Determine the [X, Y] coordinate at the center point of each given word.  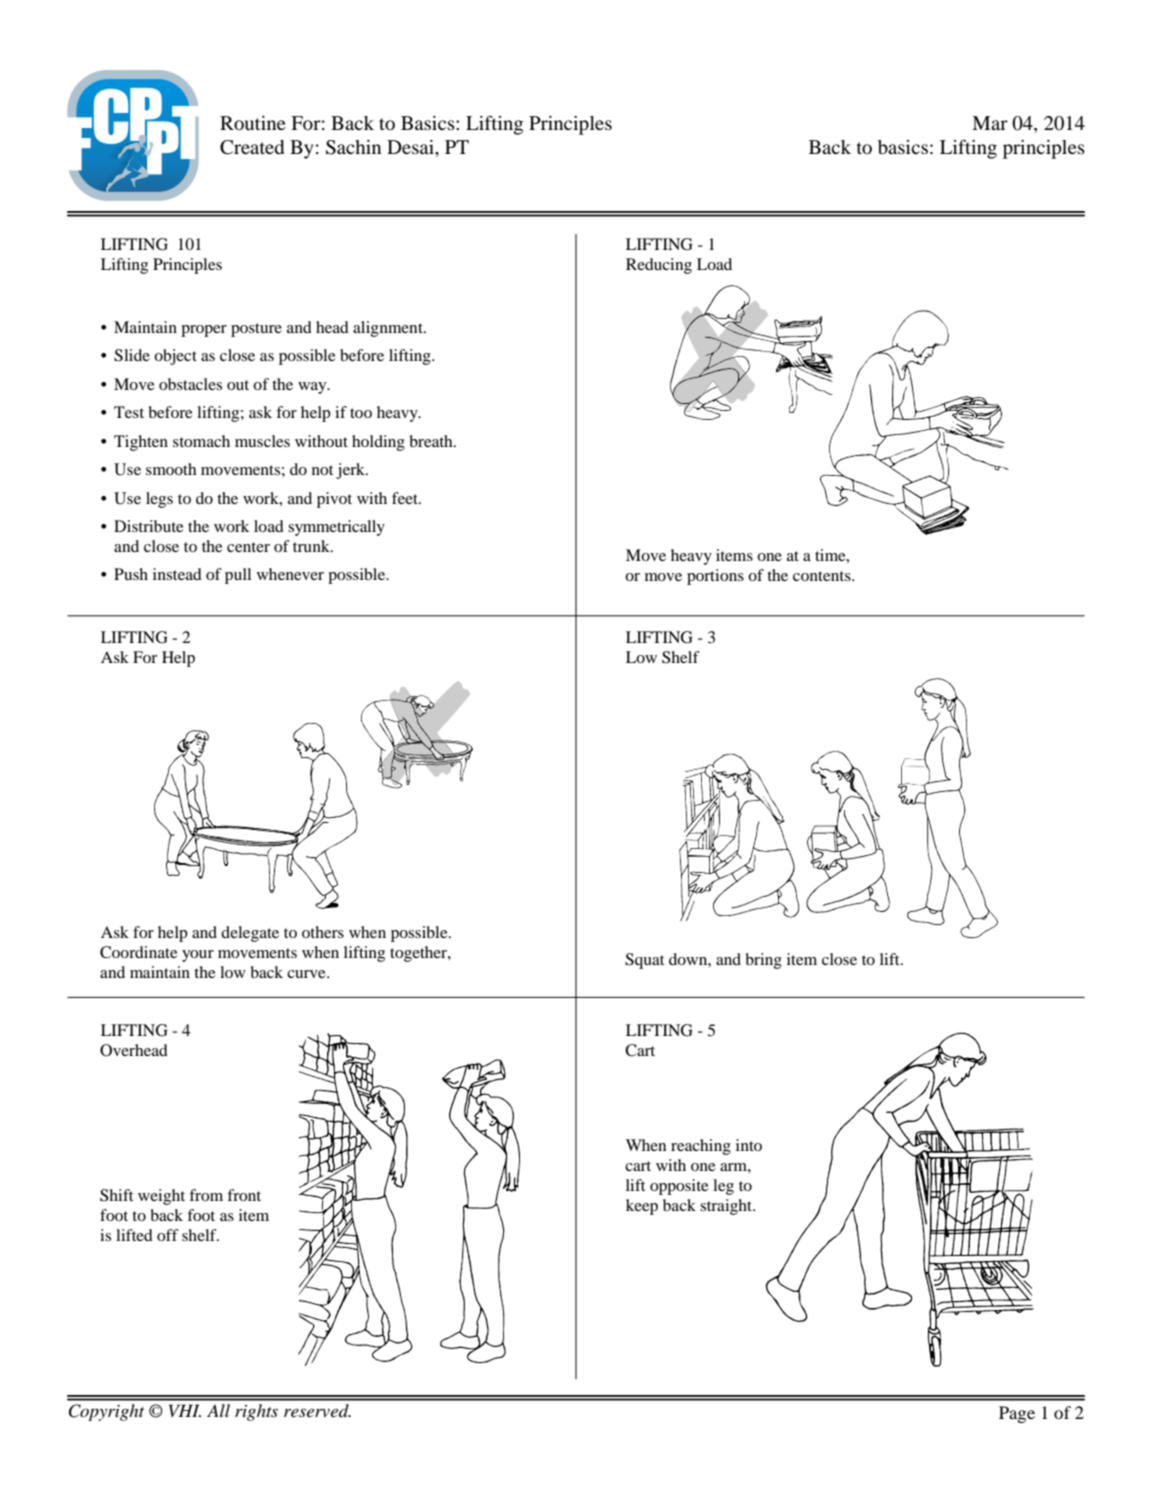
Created [252, 147]
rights [256, 1412]
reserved [317, 1410]
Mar [990, 123]
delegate [250, 934]
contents [823, 576]
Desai [411, 147]
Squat [644, 961]
